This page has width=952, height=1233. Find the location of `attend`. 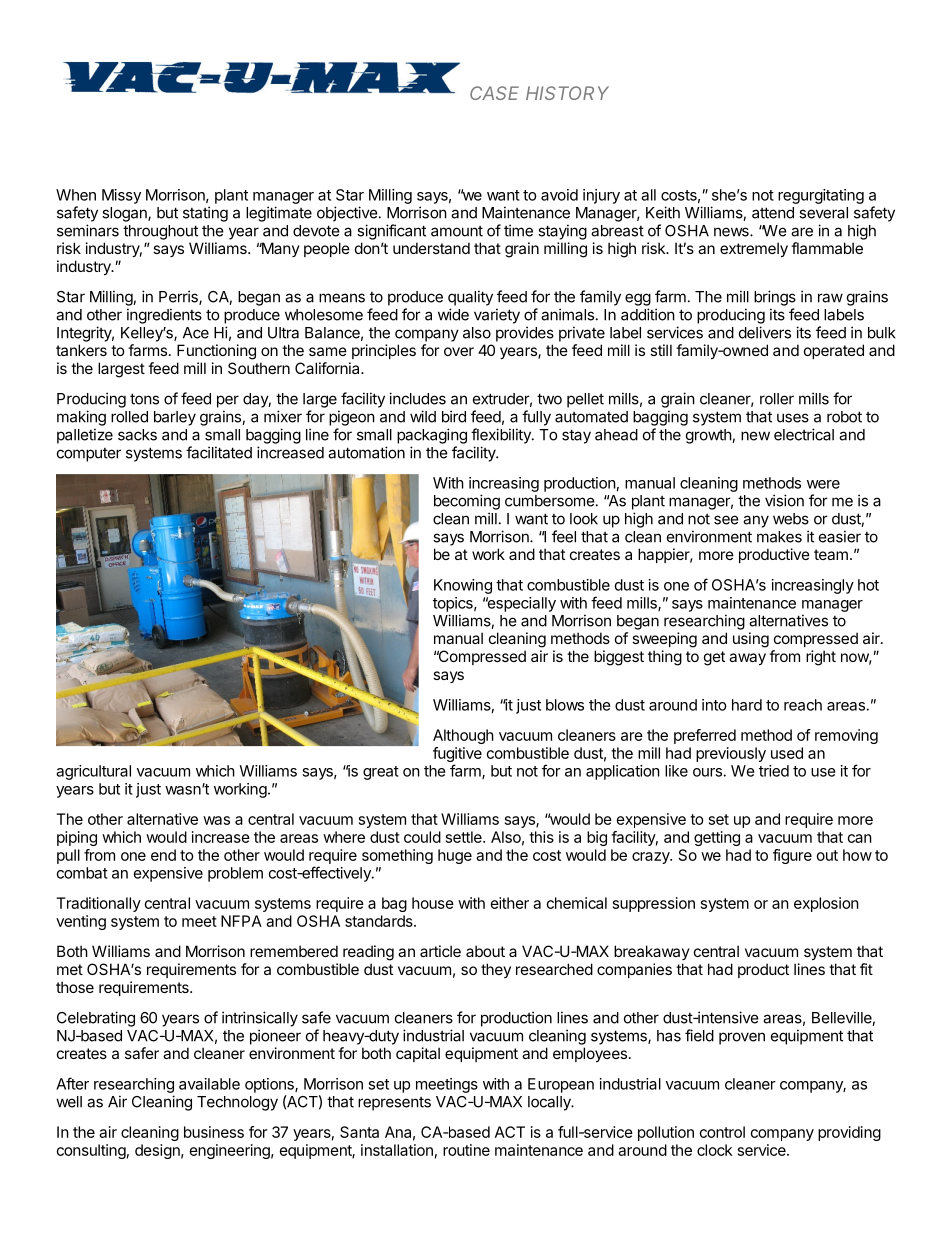

attend is located at coordinates (773, 213).
